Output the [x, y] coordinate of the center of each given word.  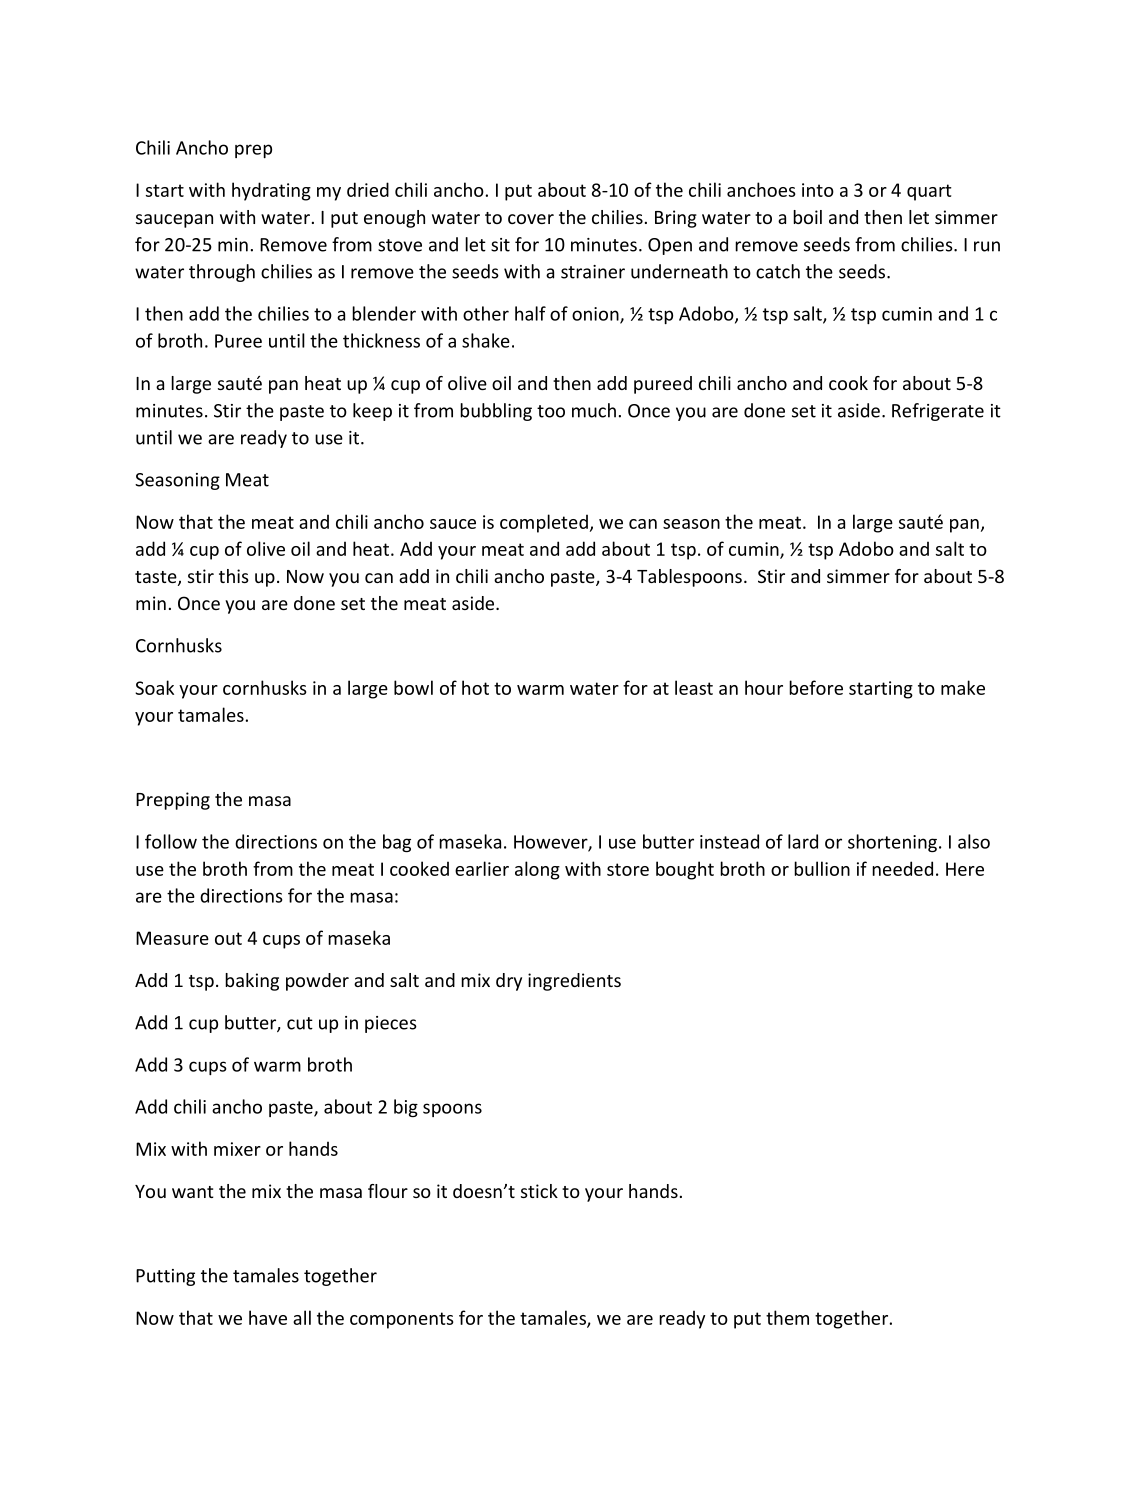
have [268, 1317]
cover [531, 219]
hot [475, 687]
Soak [154, 687]
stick [539, 1191]
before [816, 687]
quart [929, 192]
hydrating [271, 191]
